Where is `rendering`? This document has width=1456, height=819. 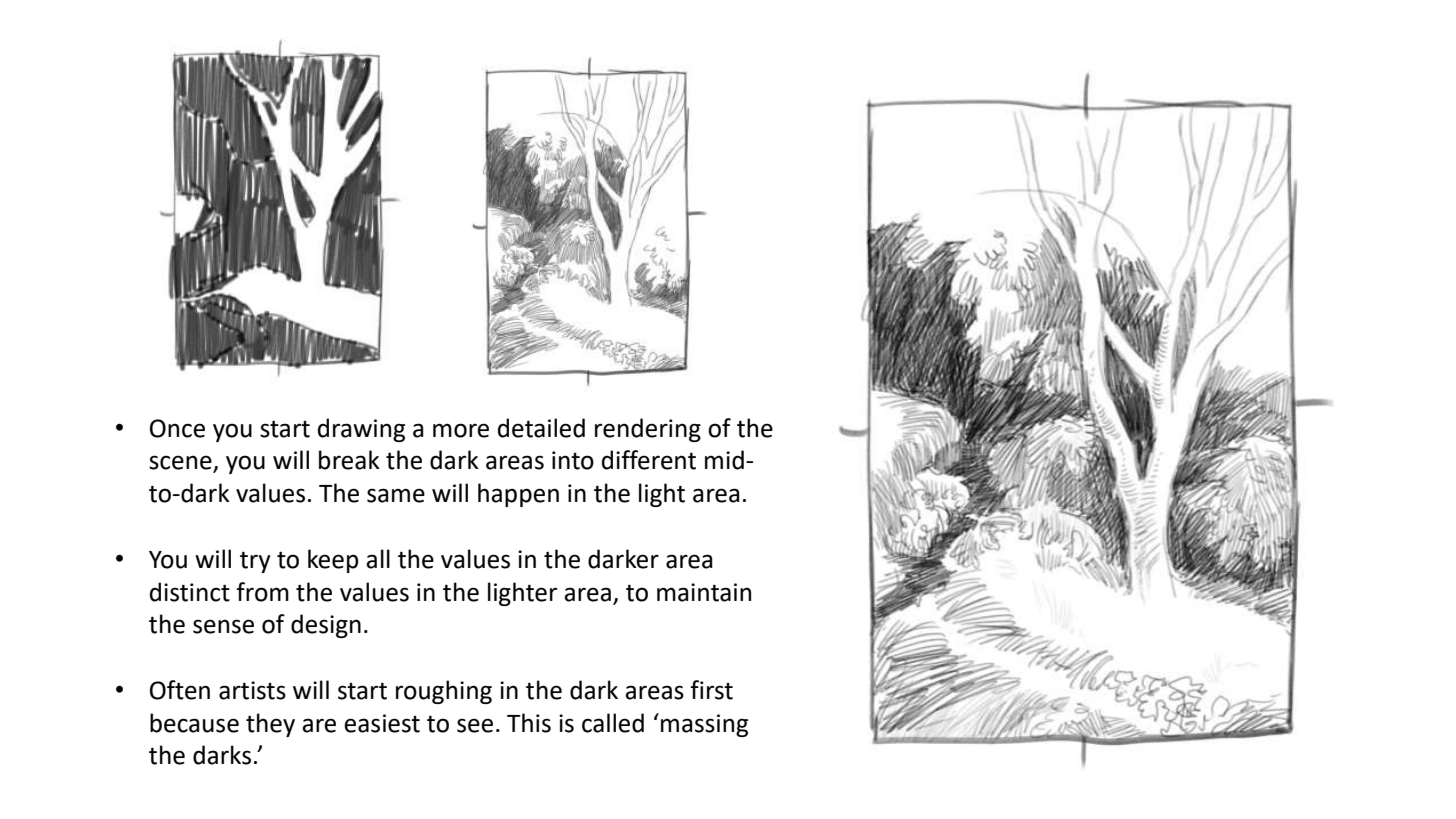 rendering is located at coordinates (648, 430).
